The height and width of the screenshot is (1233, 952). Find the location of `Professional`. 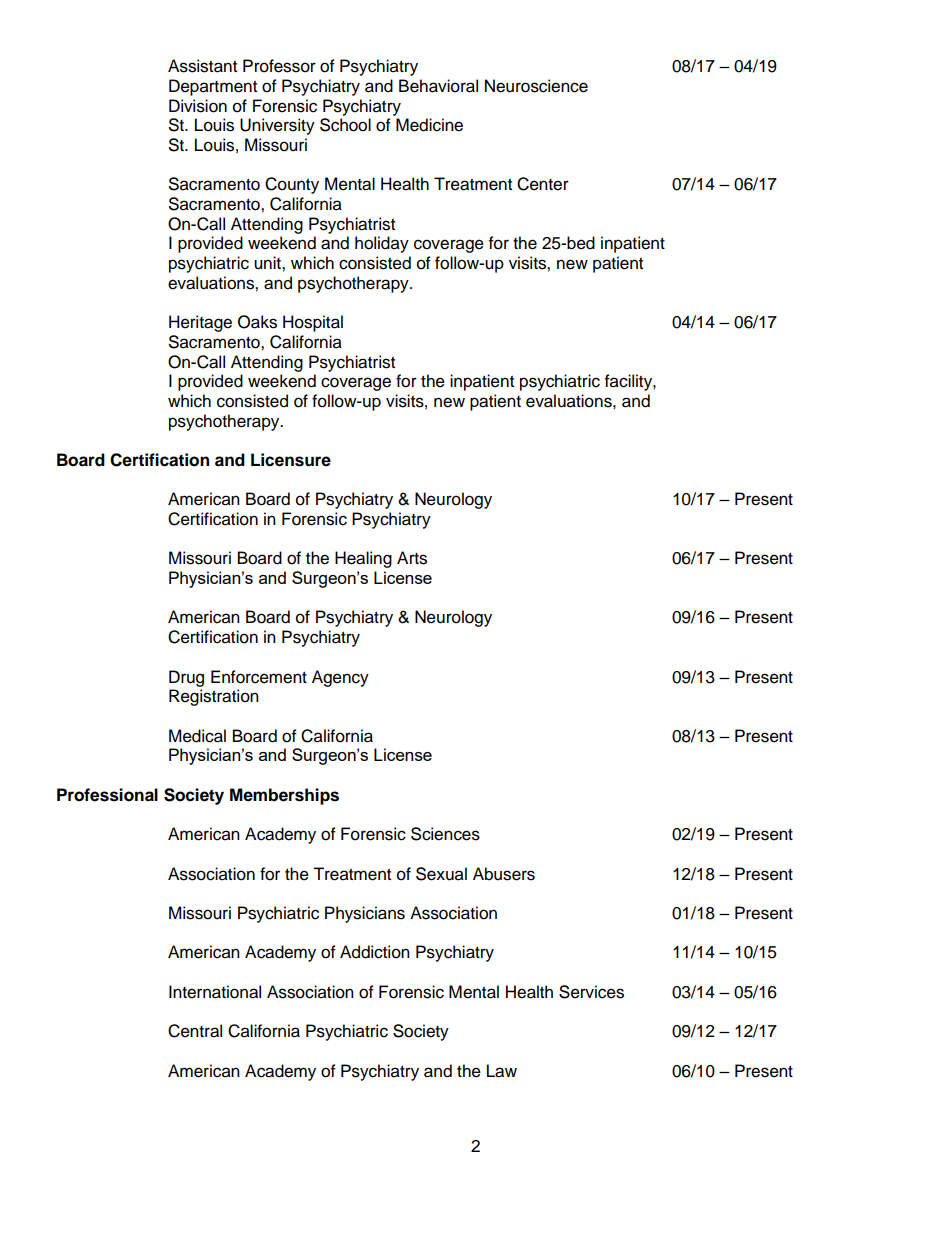

Professional is located at coordinates (107, 795).
